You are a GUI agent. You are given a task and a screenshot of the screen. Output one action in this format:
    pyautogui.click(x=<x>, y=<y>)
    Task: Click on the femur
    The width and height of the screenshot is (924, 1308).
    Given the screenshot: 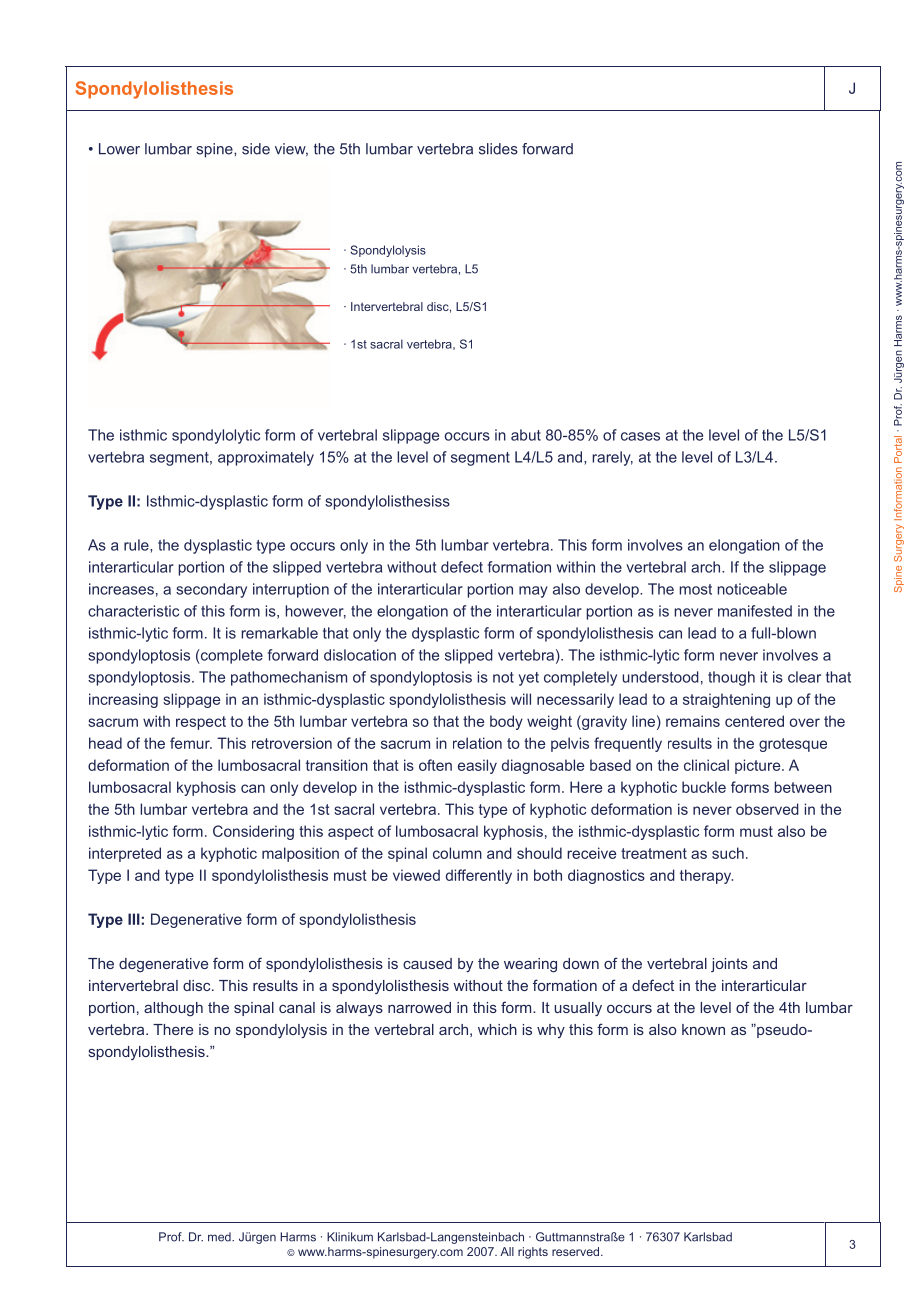 What is the action you would take?
    pyautogui.click(x=191, y=743)
